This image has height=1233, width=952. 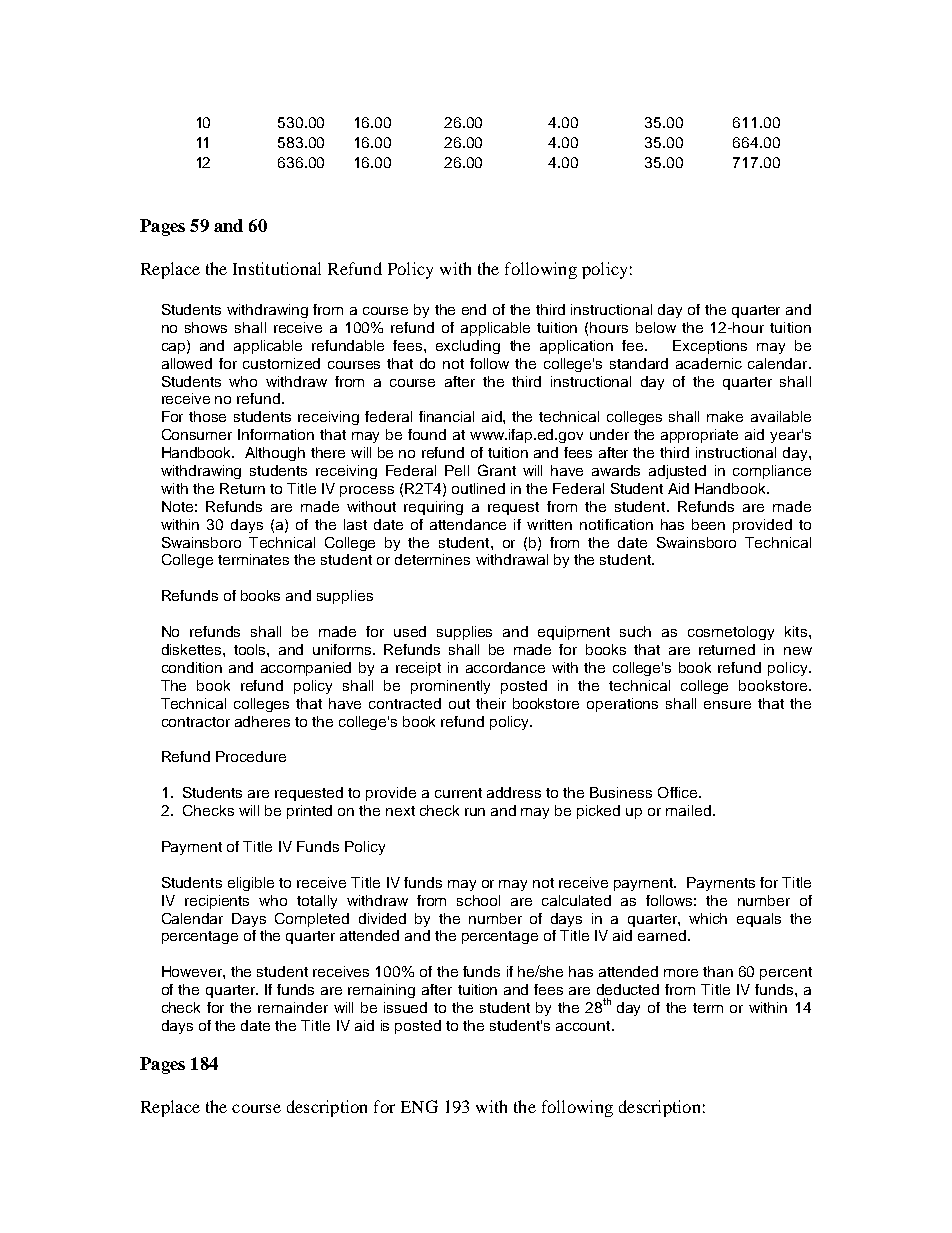 What do you see at coordinates (293, 1007) in the image?
I see `remainder` at bounding box center [293, 1007].
